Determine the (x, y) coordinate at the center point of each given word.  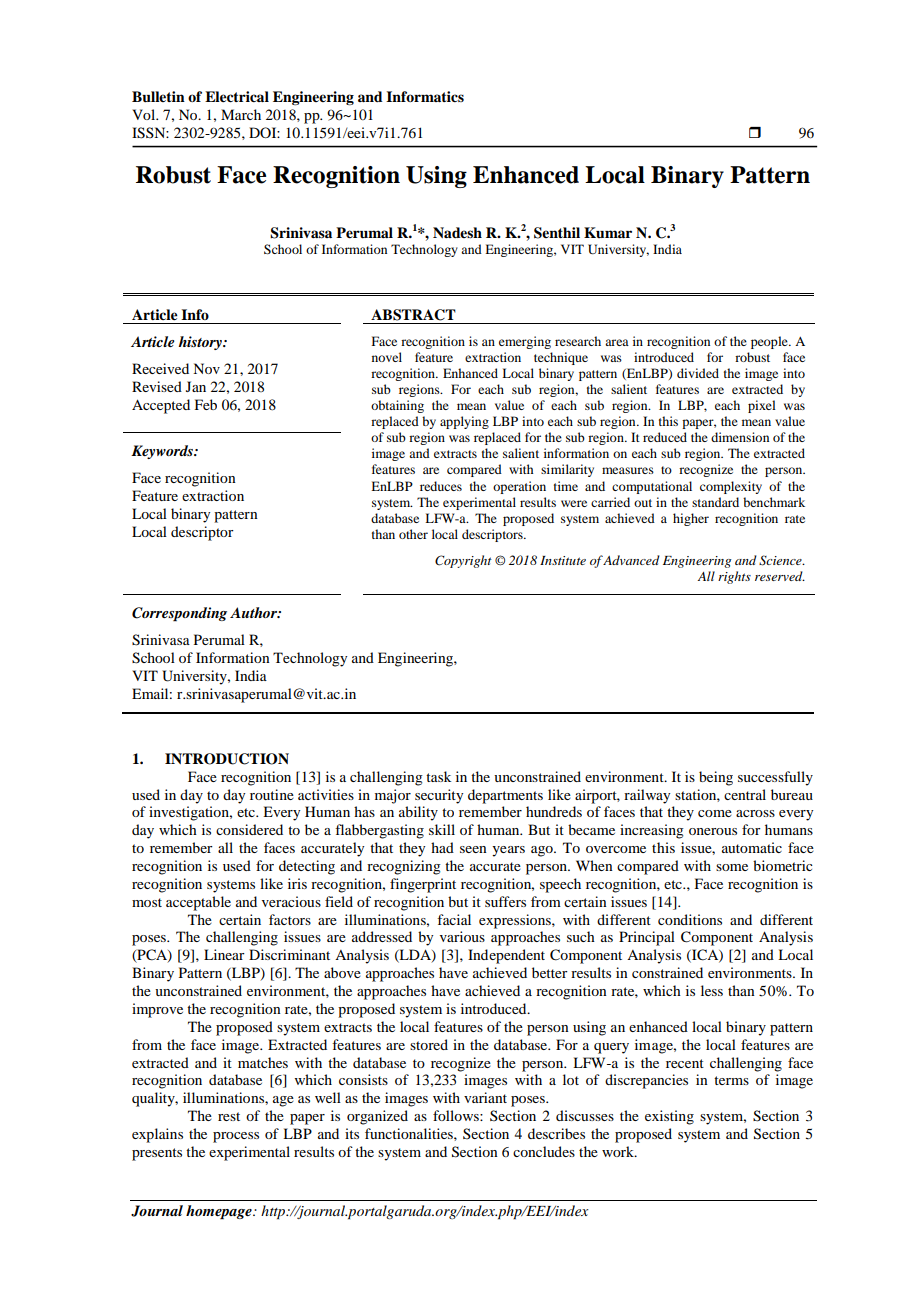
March (241, 114)
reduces (441, 486)
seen (473, 849)
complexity (731, 487)
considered (249, 829)
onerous (713, 831)
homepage (220, 1212)
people (770, 342)
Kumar (608, 232)
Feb (206, 404)
